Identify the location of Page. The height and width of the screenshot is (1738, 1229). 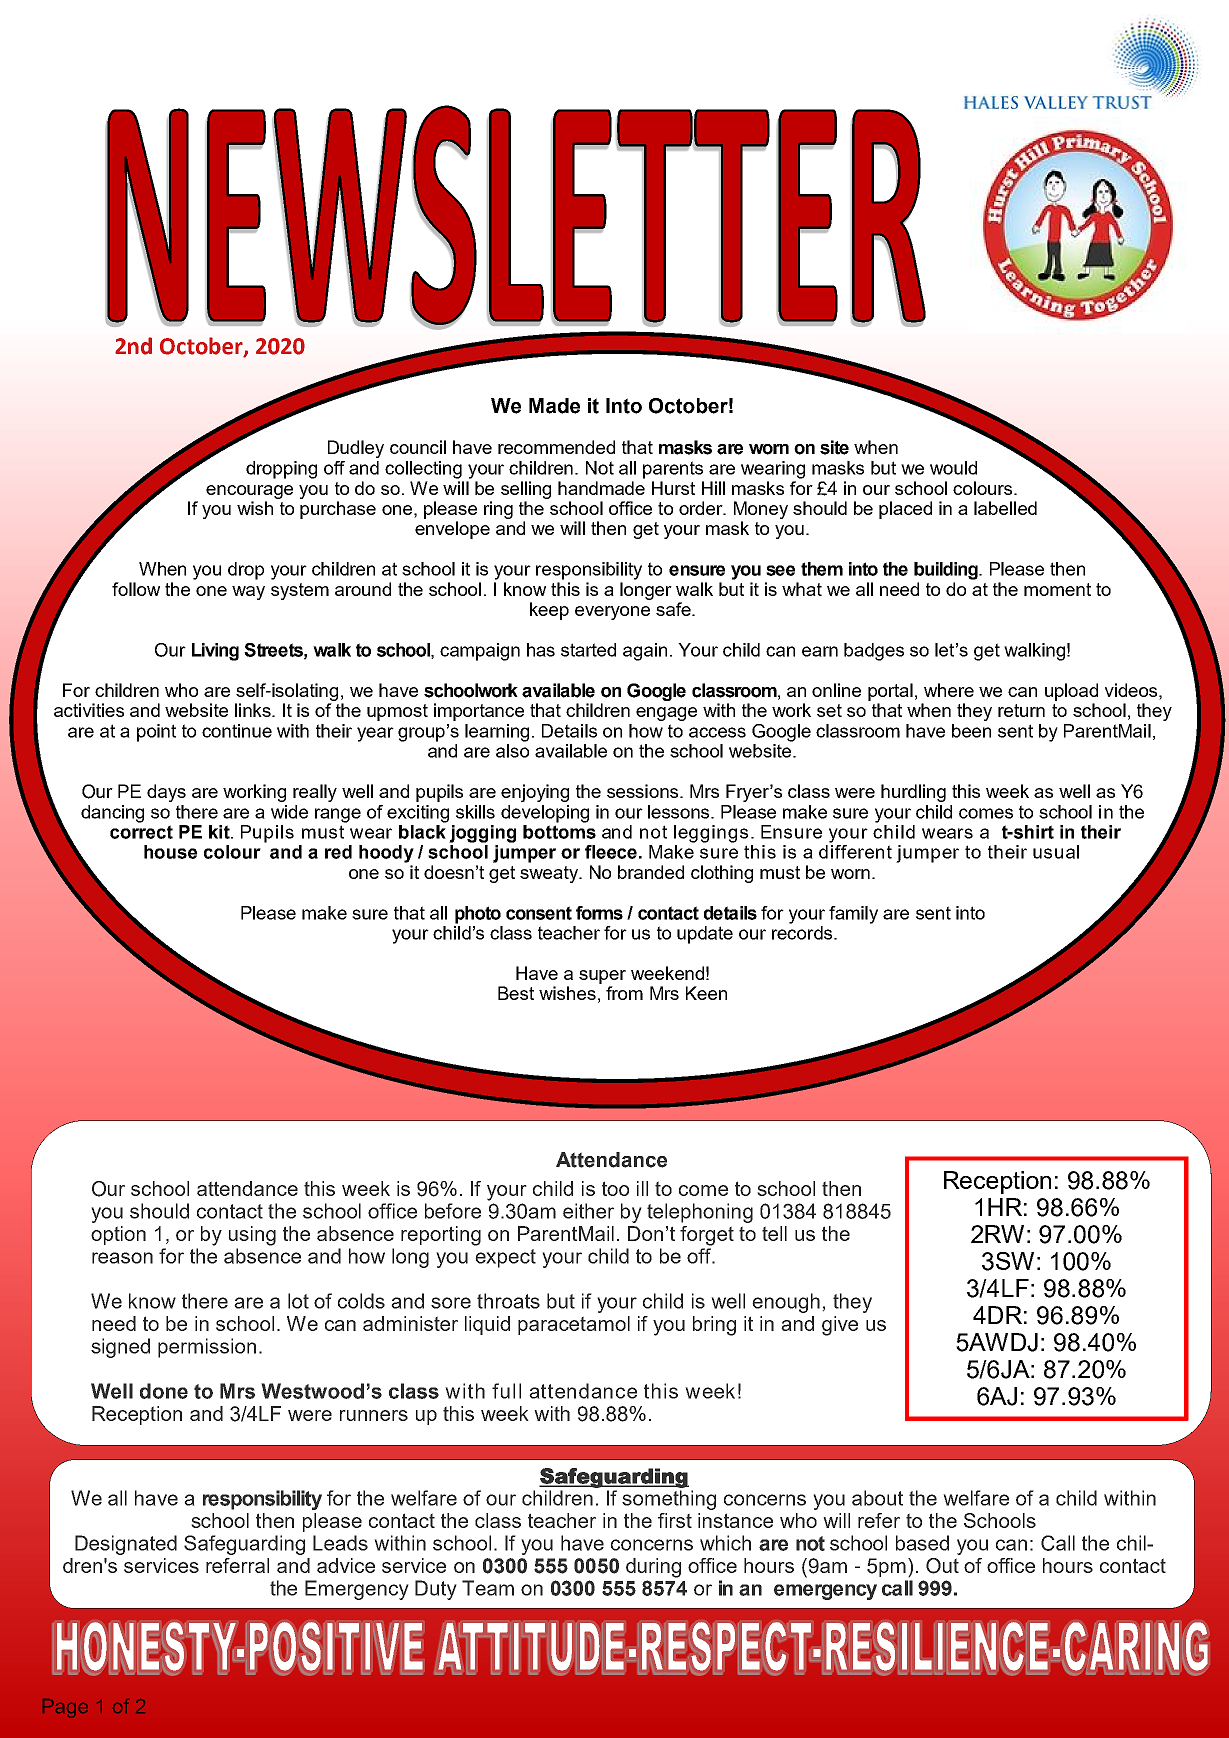
(65, 1708).
